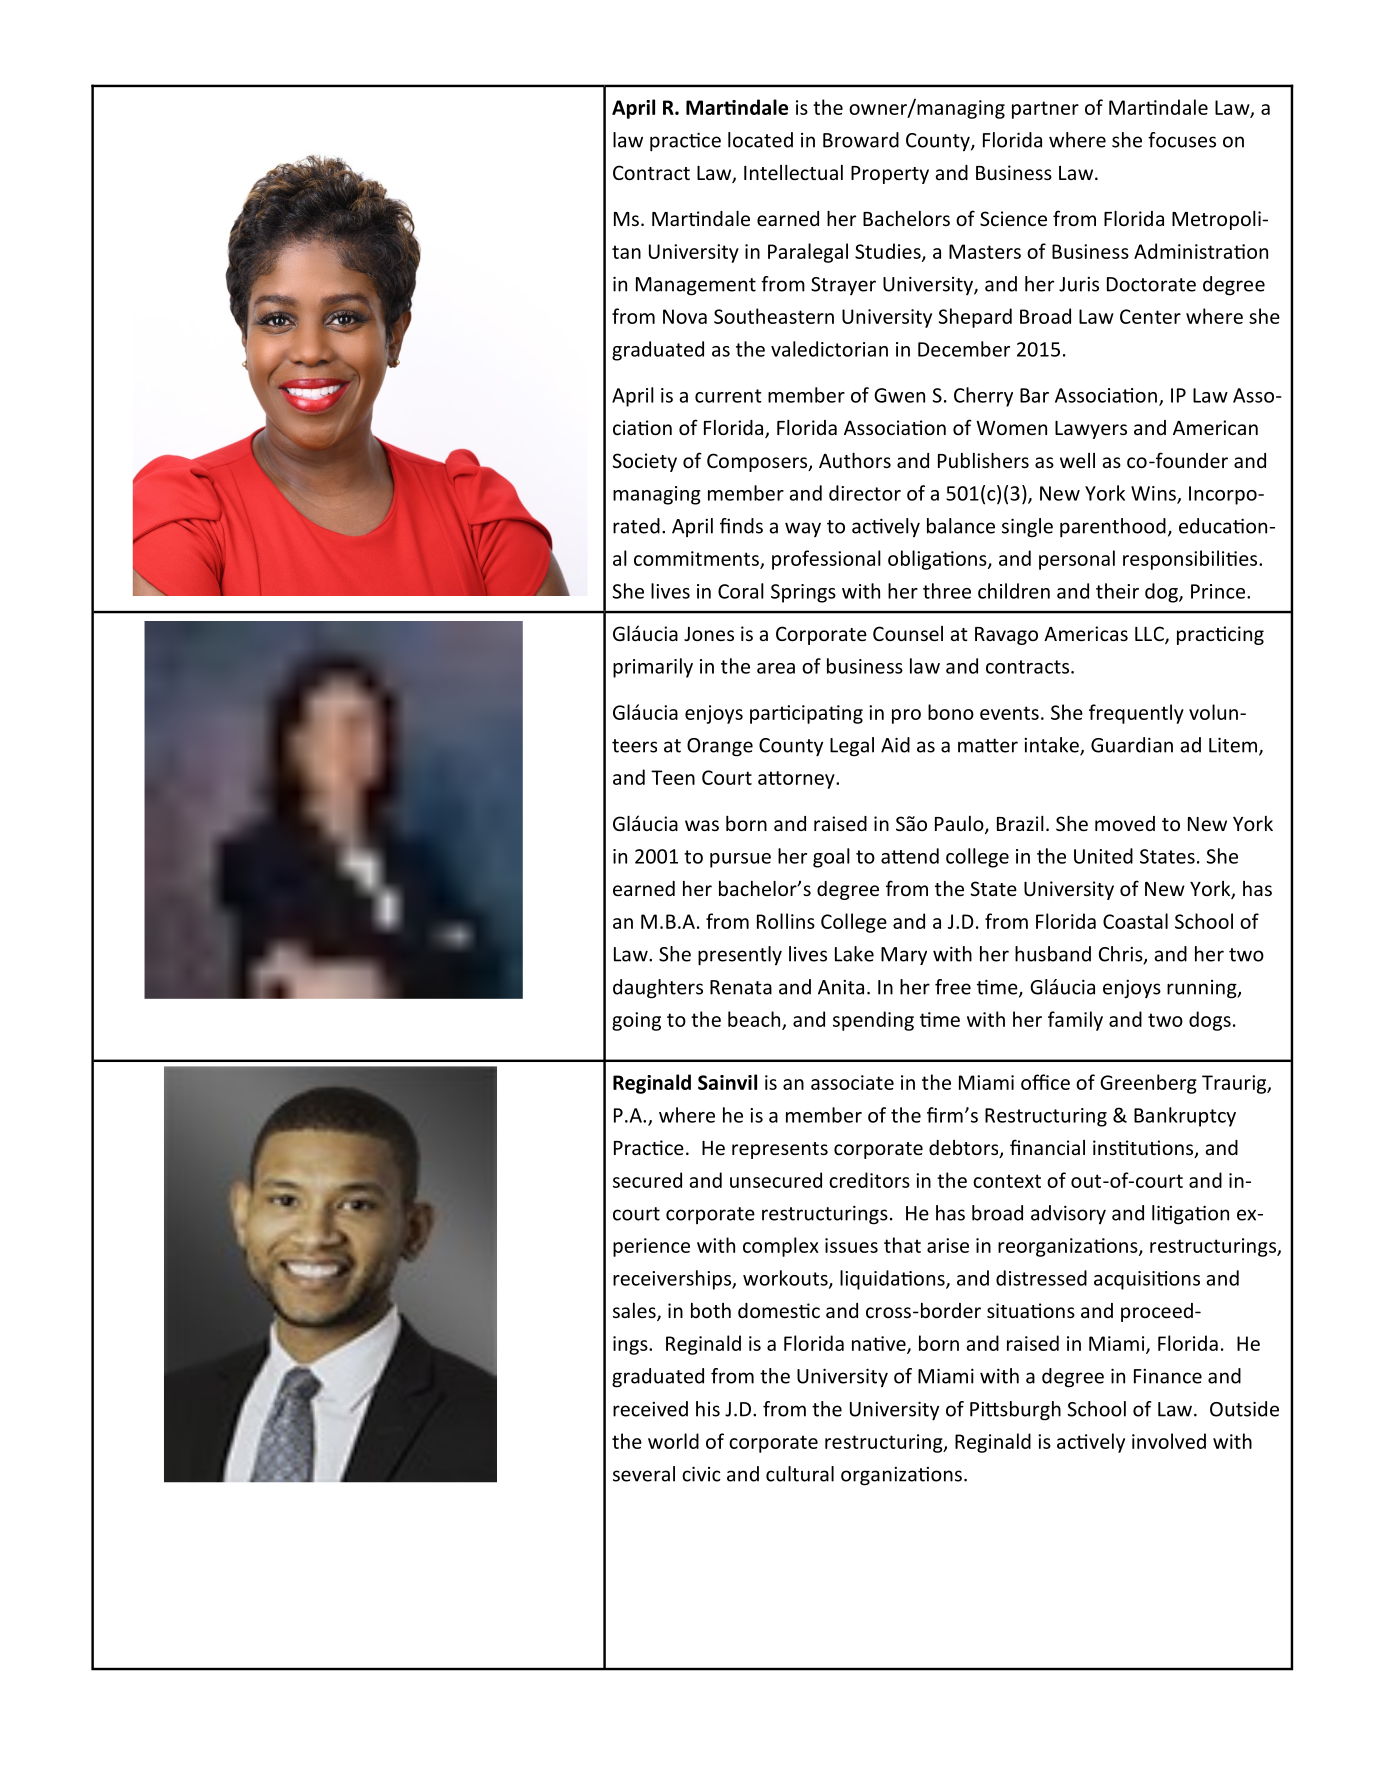  Describe the element at coordinates (983, 460) in the screenshot. I see `Publishers` at that location.
